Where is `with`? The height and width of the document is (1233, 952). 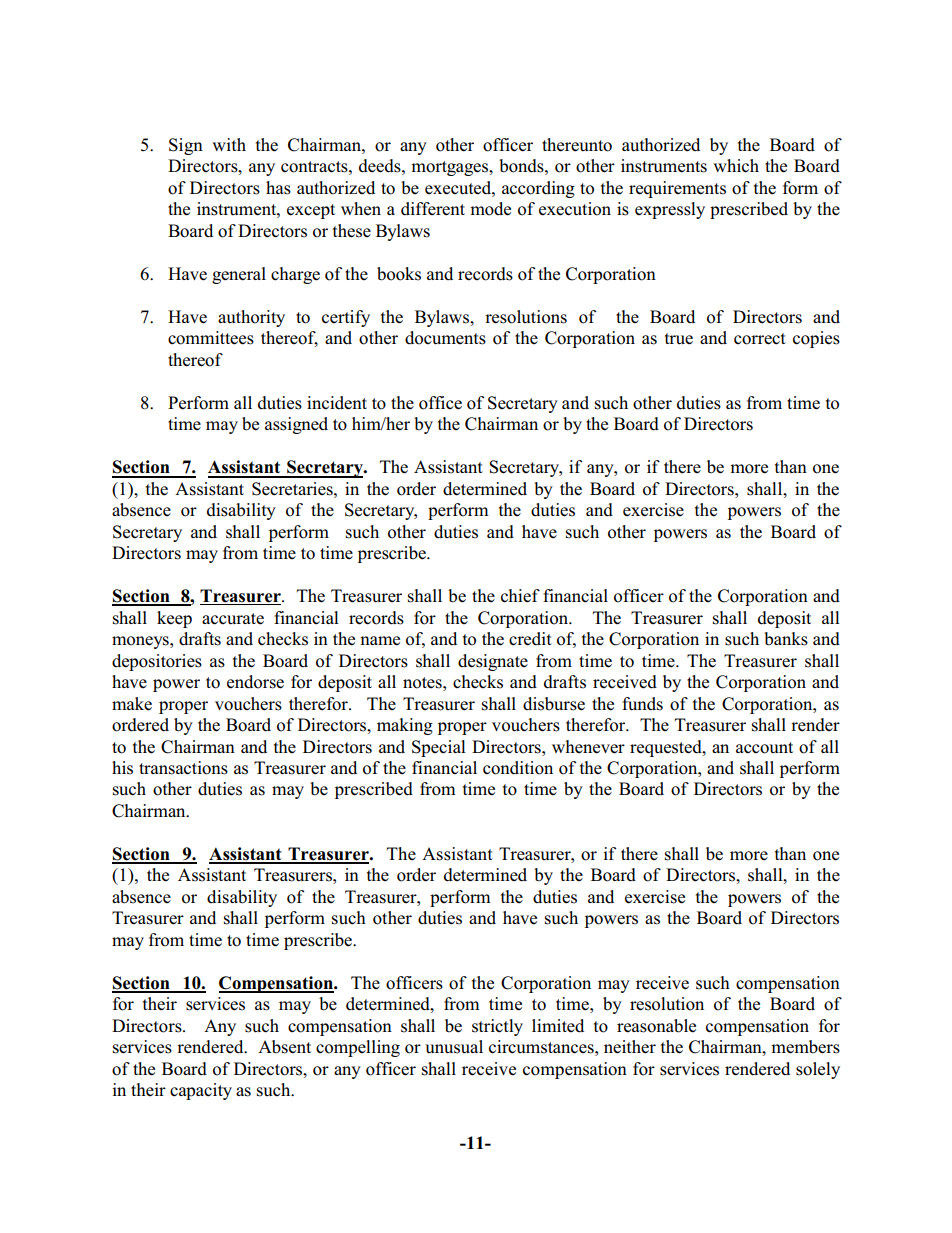
with is located at coordinates (229, 144).
